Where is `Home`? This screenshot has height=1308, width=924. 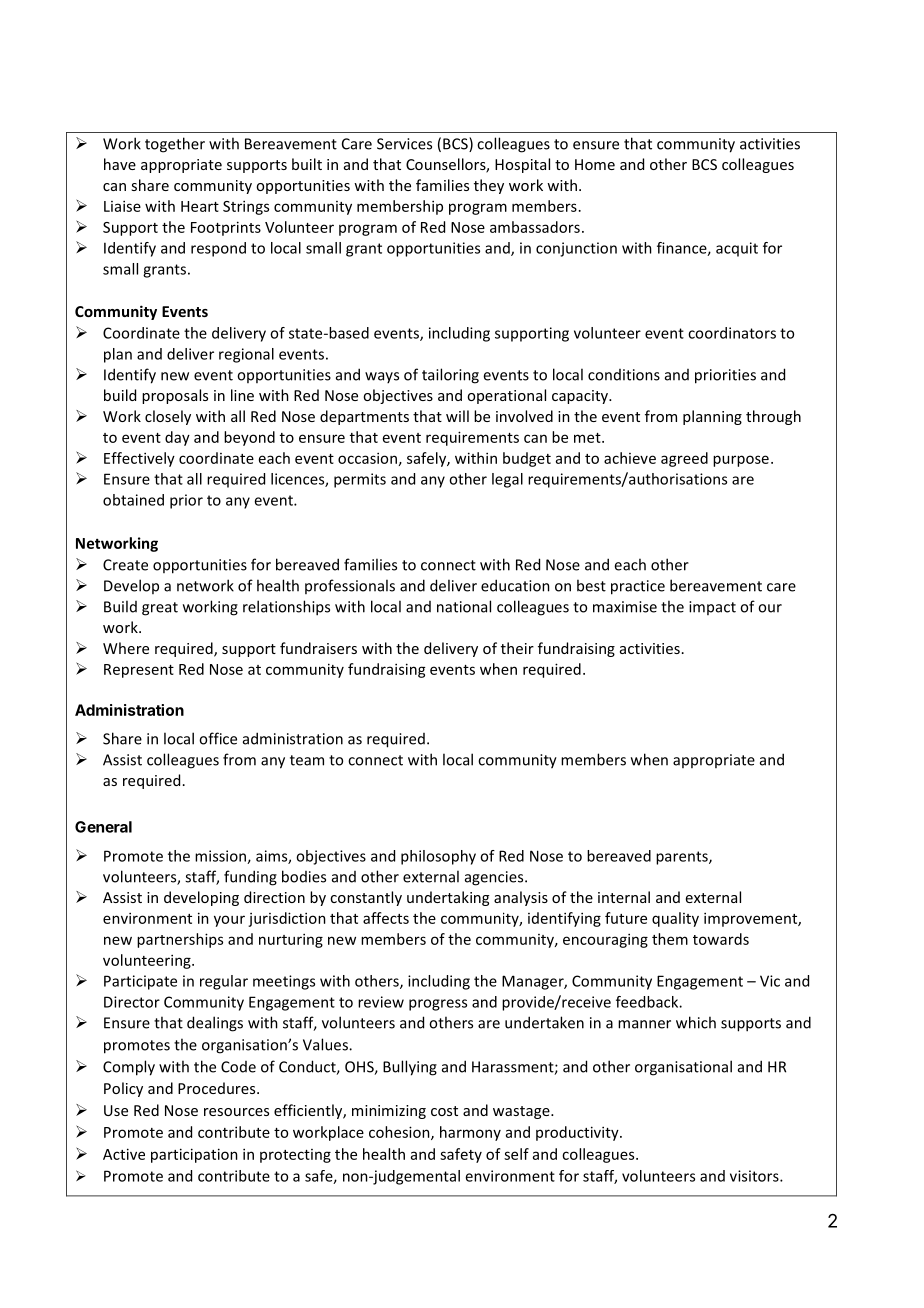
Home is located at coordinates (595, 164).
